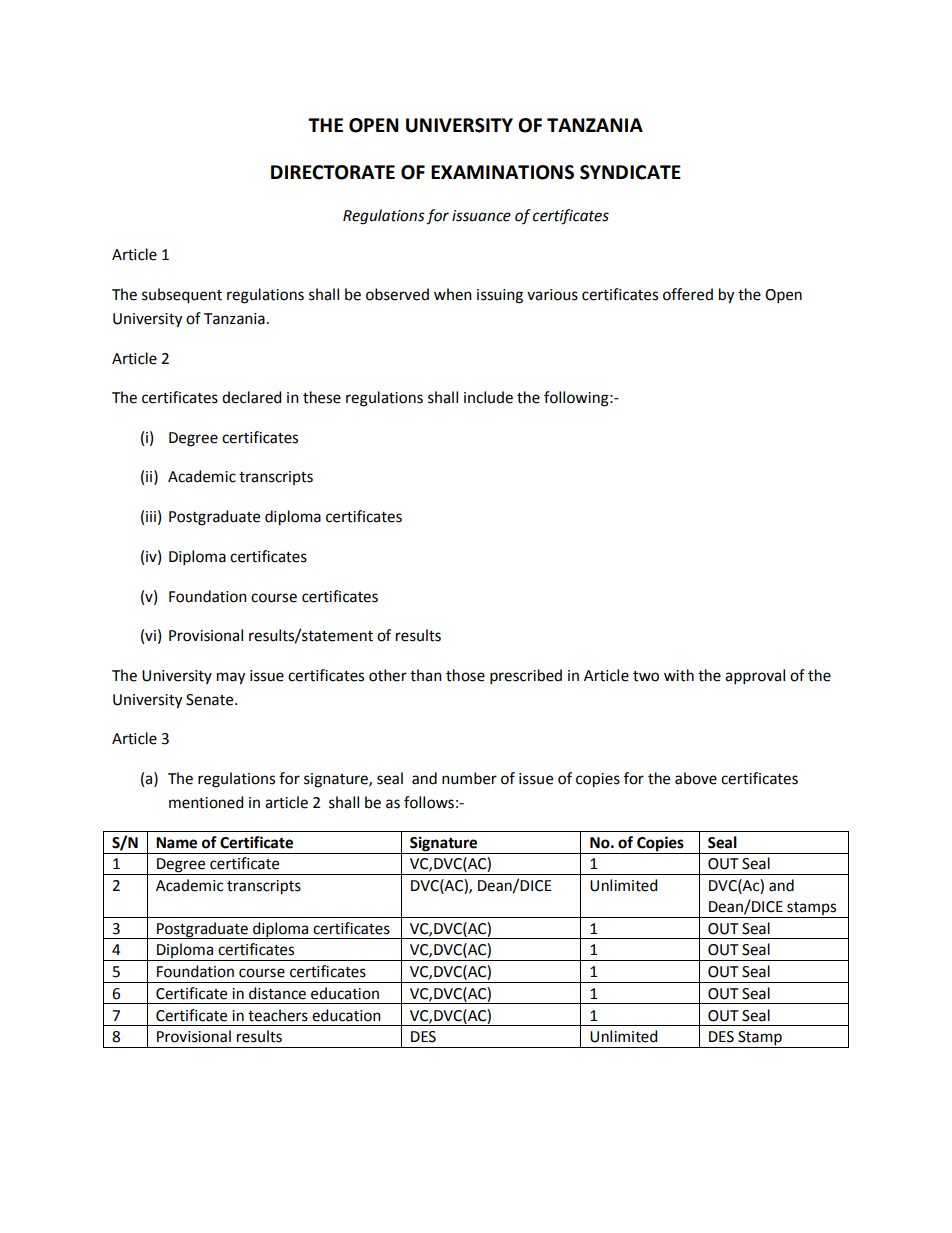 This screenshot has width=952, height=1233. I want to click on include, so click(488, 397).
